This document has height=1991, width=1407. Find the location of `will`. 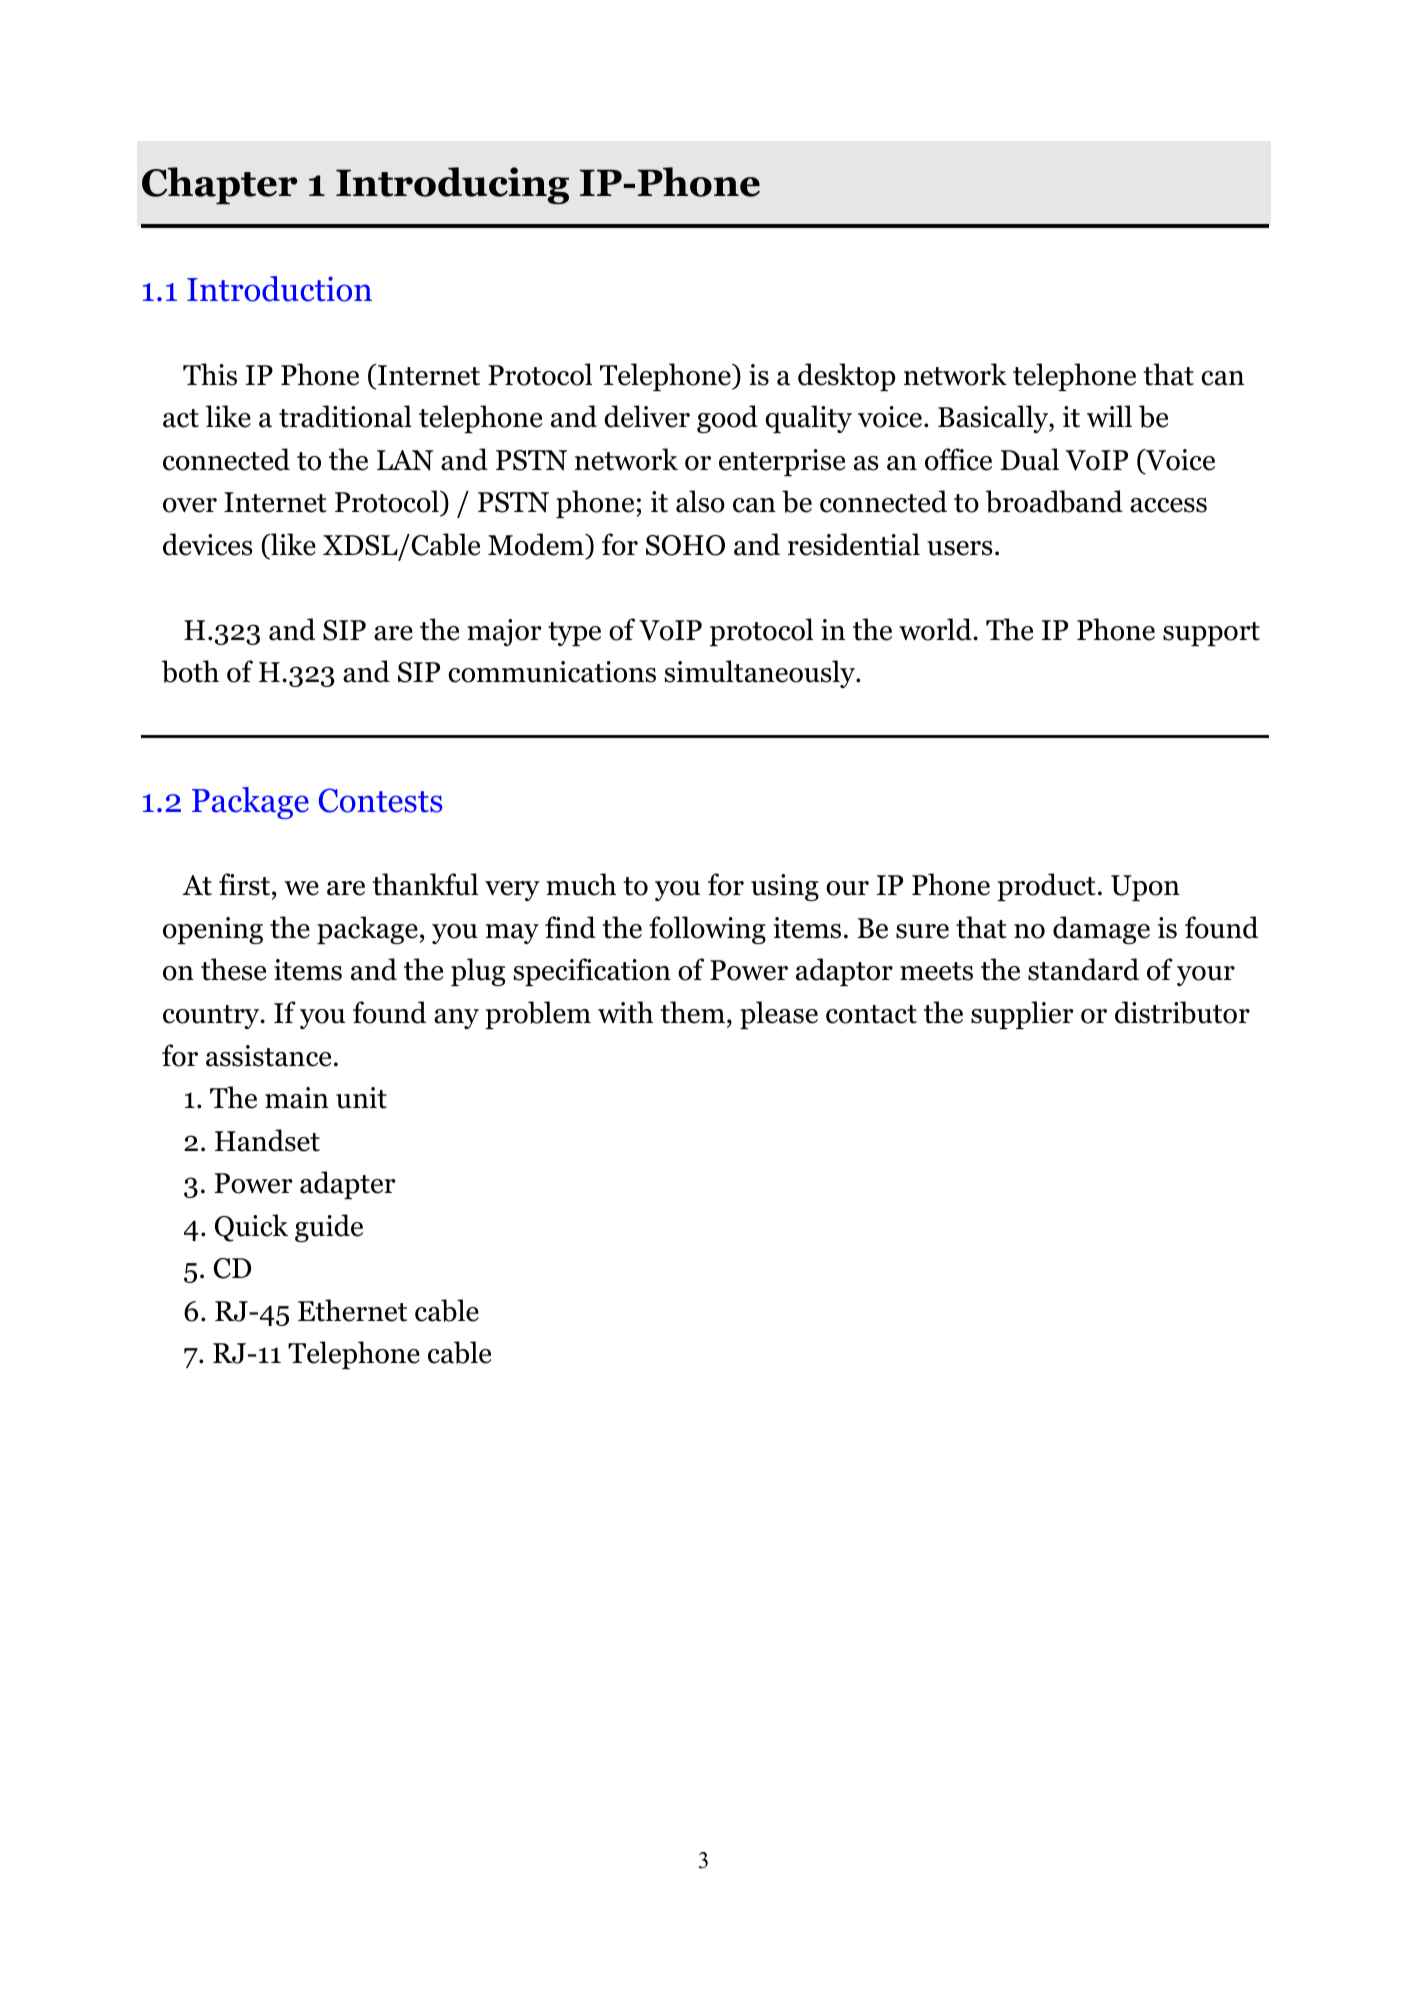

will is located at coordinates (1109, 416).
